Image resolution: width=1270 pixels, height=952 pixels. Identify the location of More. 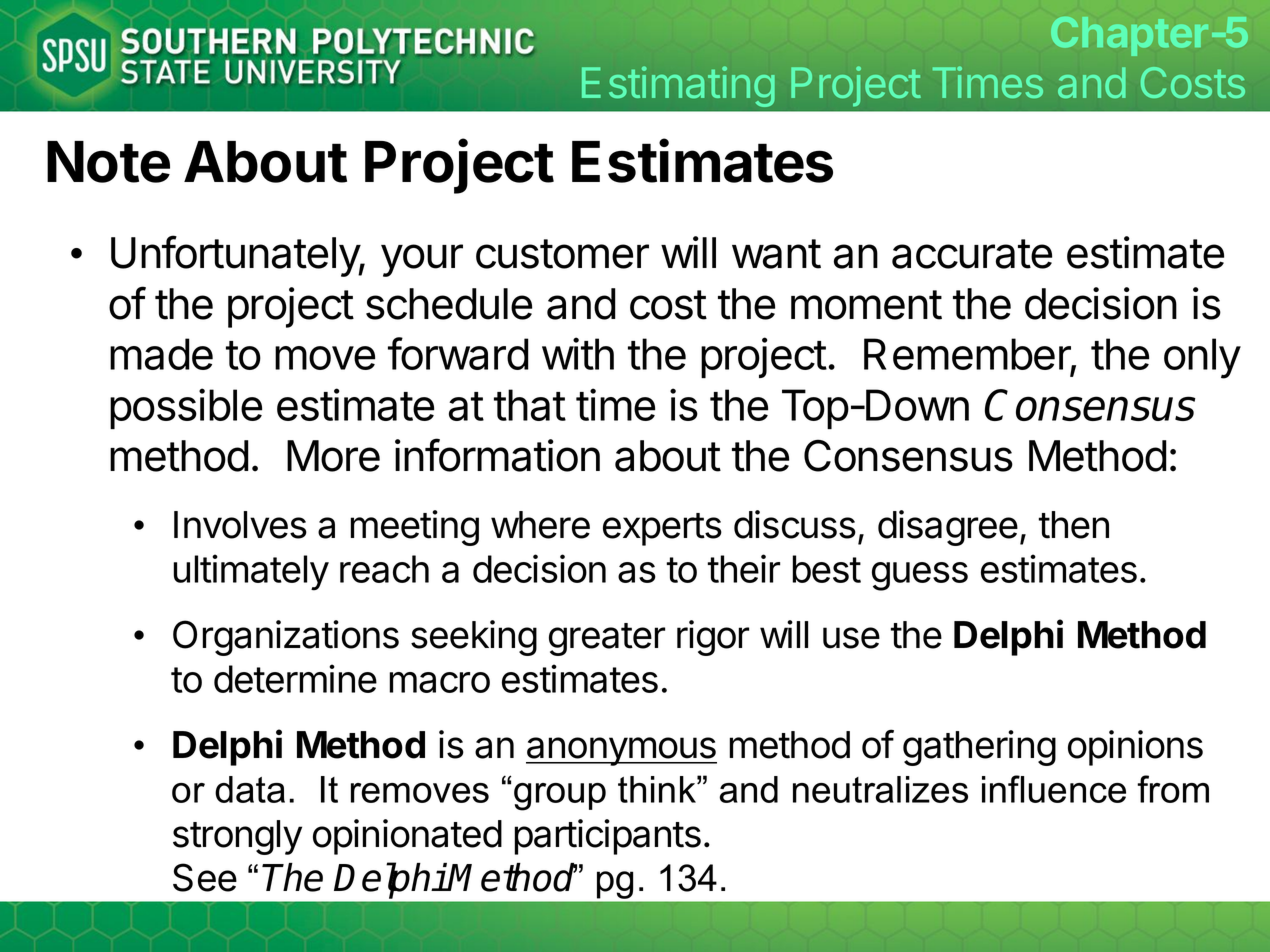
(333, 456).
